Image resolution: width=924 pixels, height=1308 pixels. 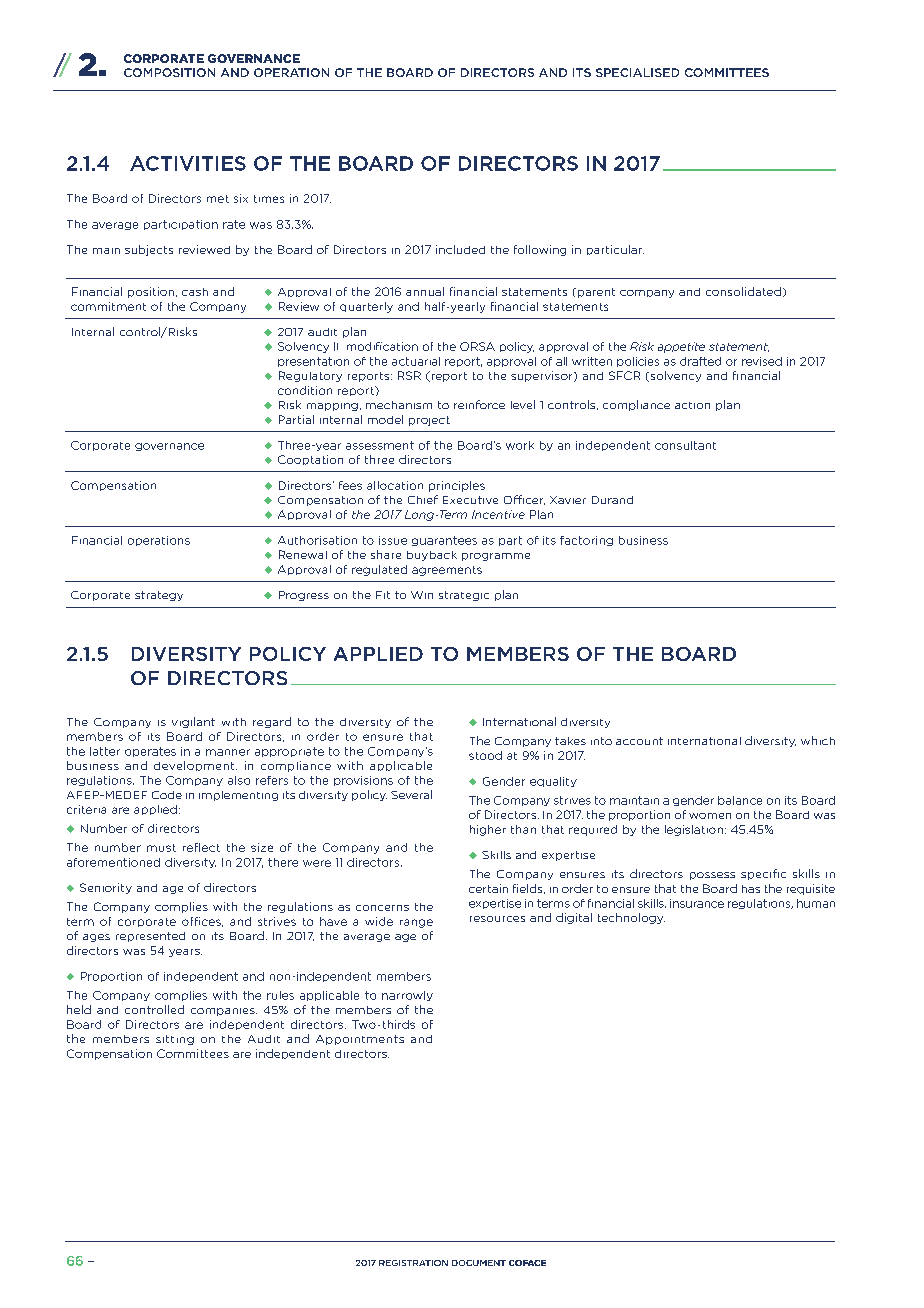 What do you see at coordinates (188, 163) in the document?
I see `ACTIVITIES` at bounding box center [188, 163].
